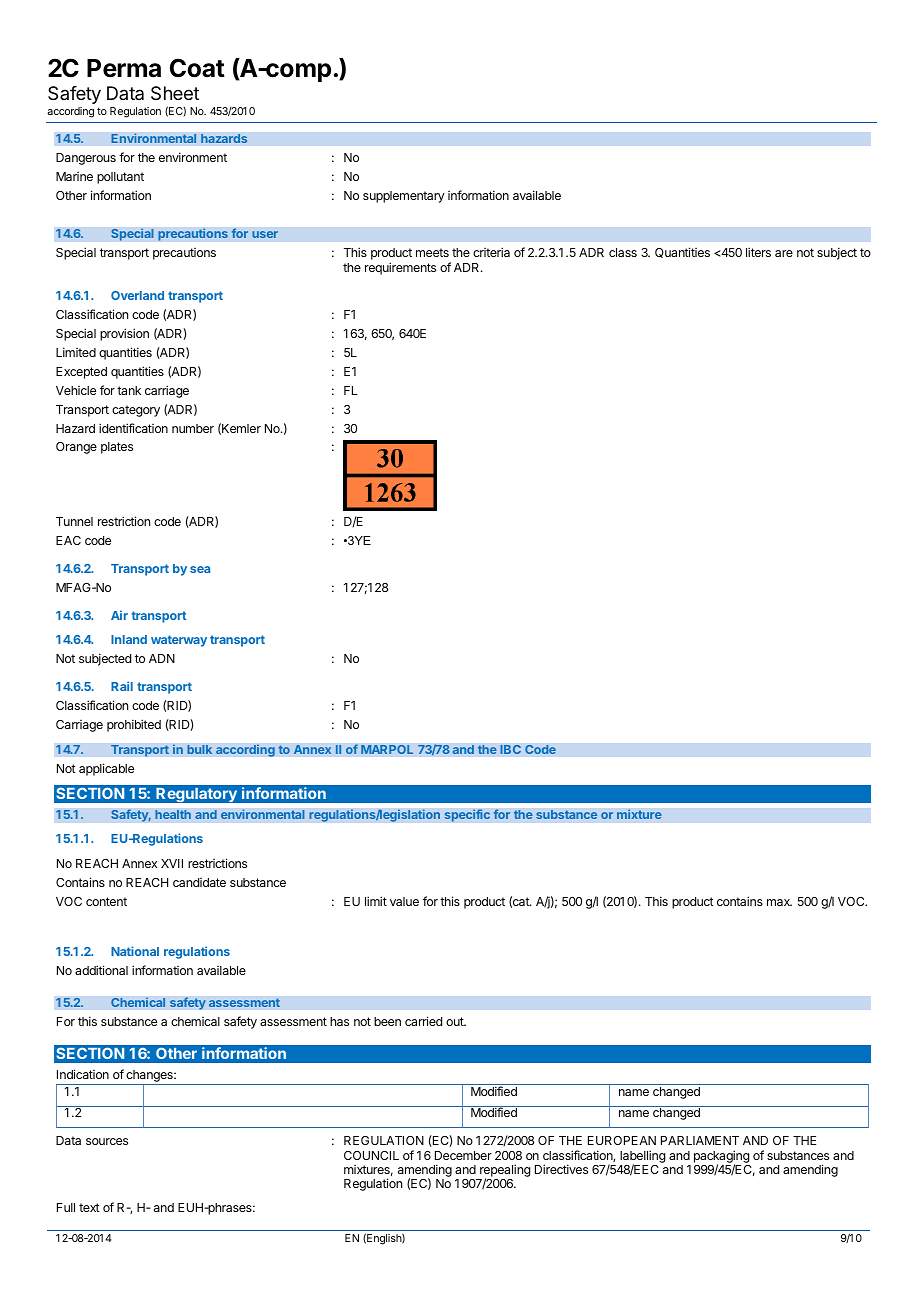 The width and height of the screenshot is (924, 1308). I want to click on packaging, so click(722, 1158).
